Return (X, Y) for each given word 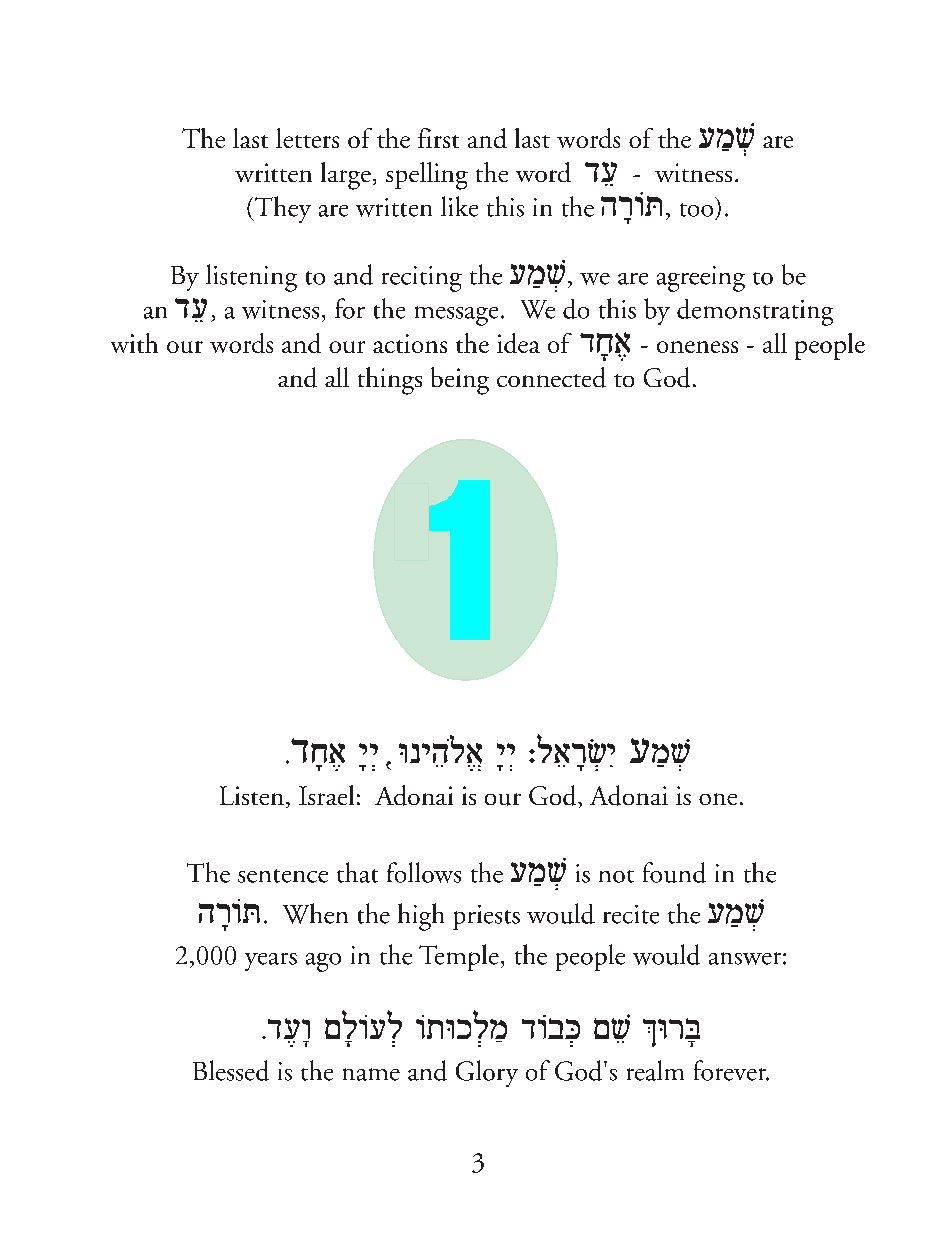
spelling (427, 176)
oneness (697, 347)
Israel (326, 795)
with (134, 343)
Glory (487, 1073)
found (674, 872)
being (460, 381)
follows (424, 872)
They (281, 209)
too (696, 210)
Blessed (231, 1070)
